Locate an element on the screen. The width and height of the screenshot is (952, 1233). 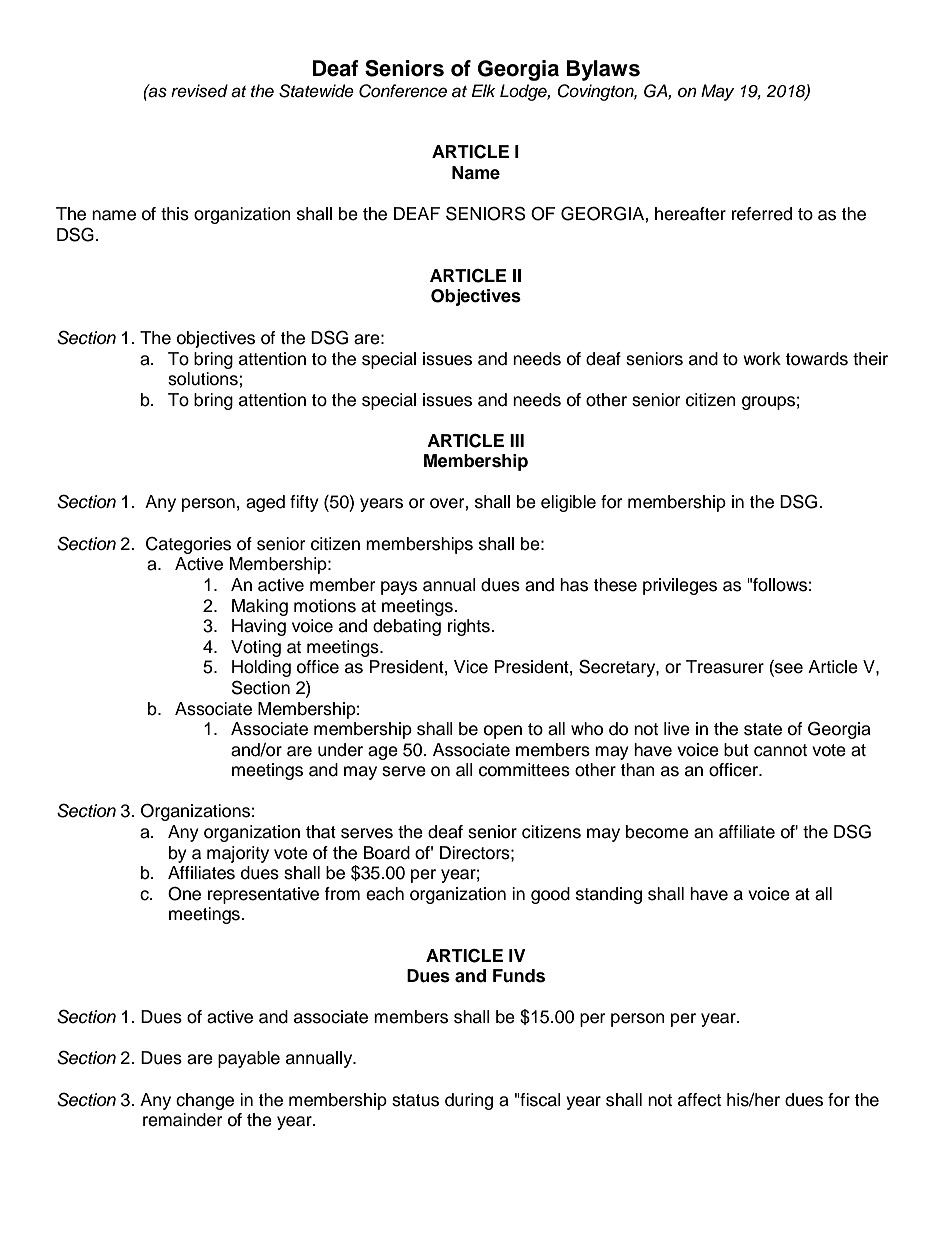
privileges is located at coordinates (680, 586).
